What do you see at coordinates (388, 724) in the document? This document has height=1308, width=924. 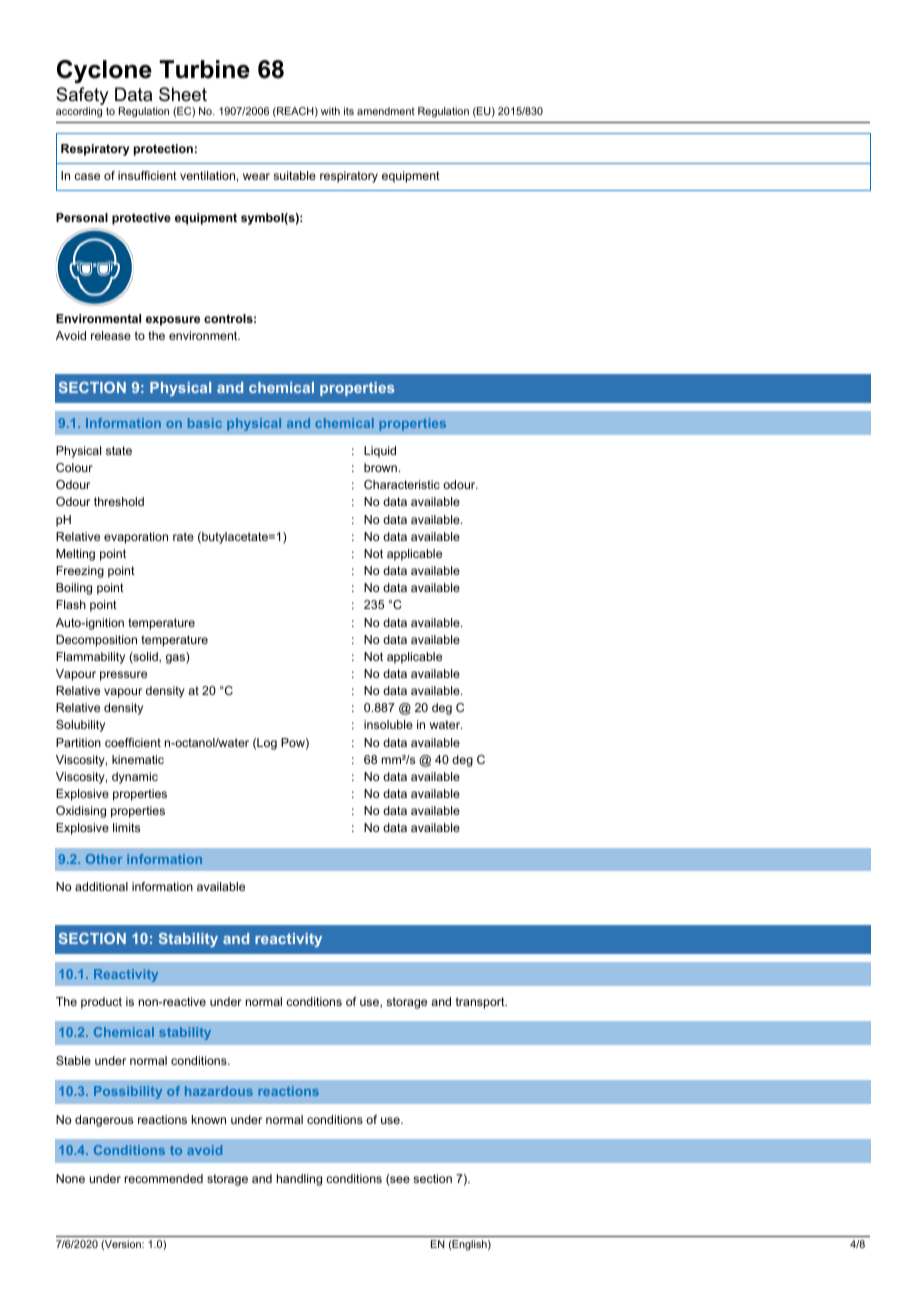 I see `insoluble` at bounding box center [388, 724].
